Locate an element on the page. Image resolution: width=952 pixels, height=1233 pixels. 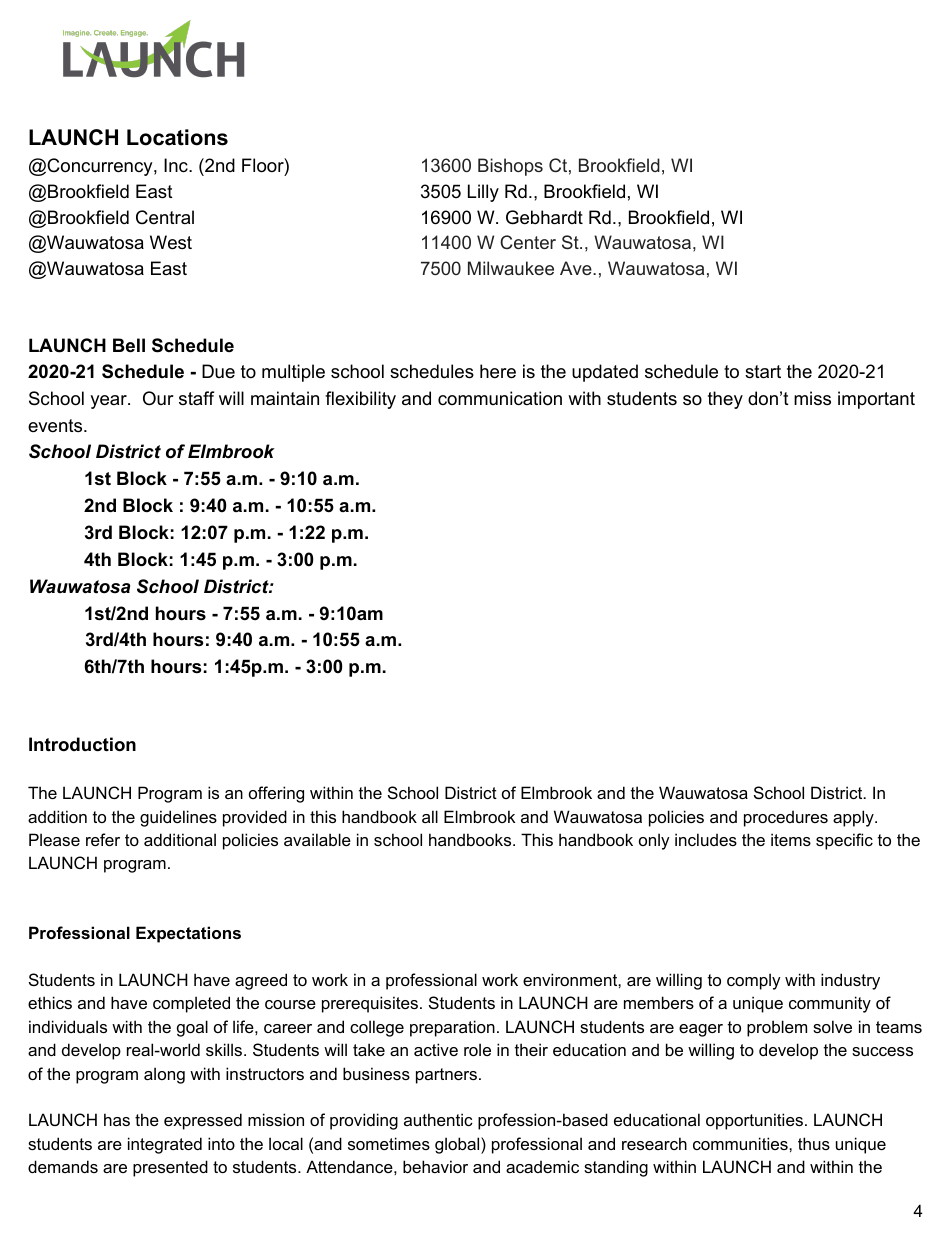
events is located at coordinates (56, 426).
